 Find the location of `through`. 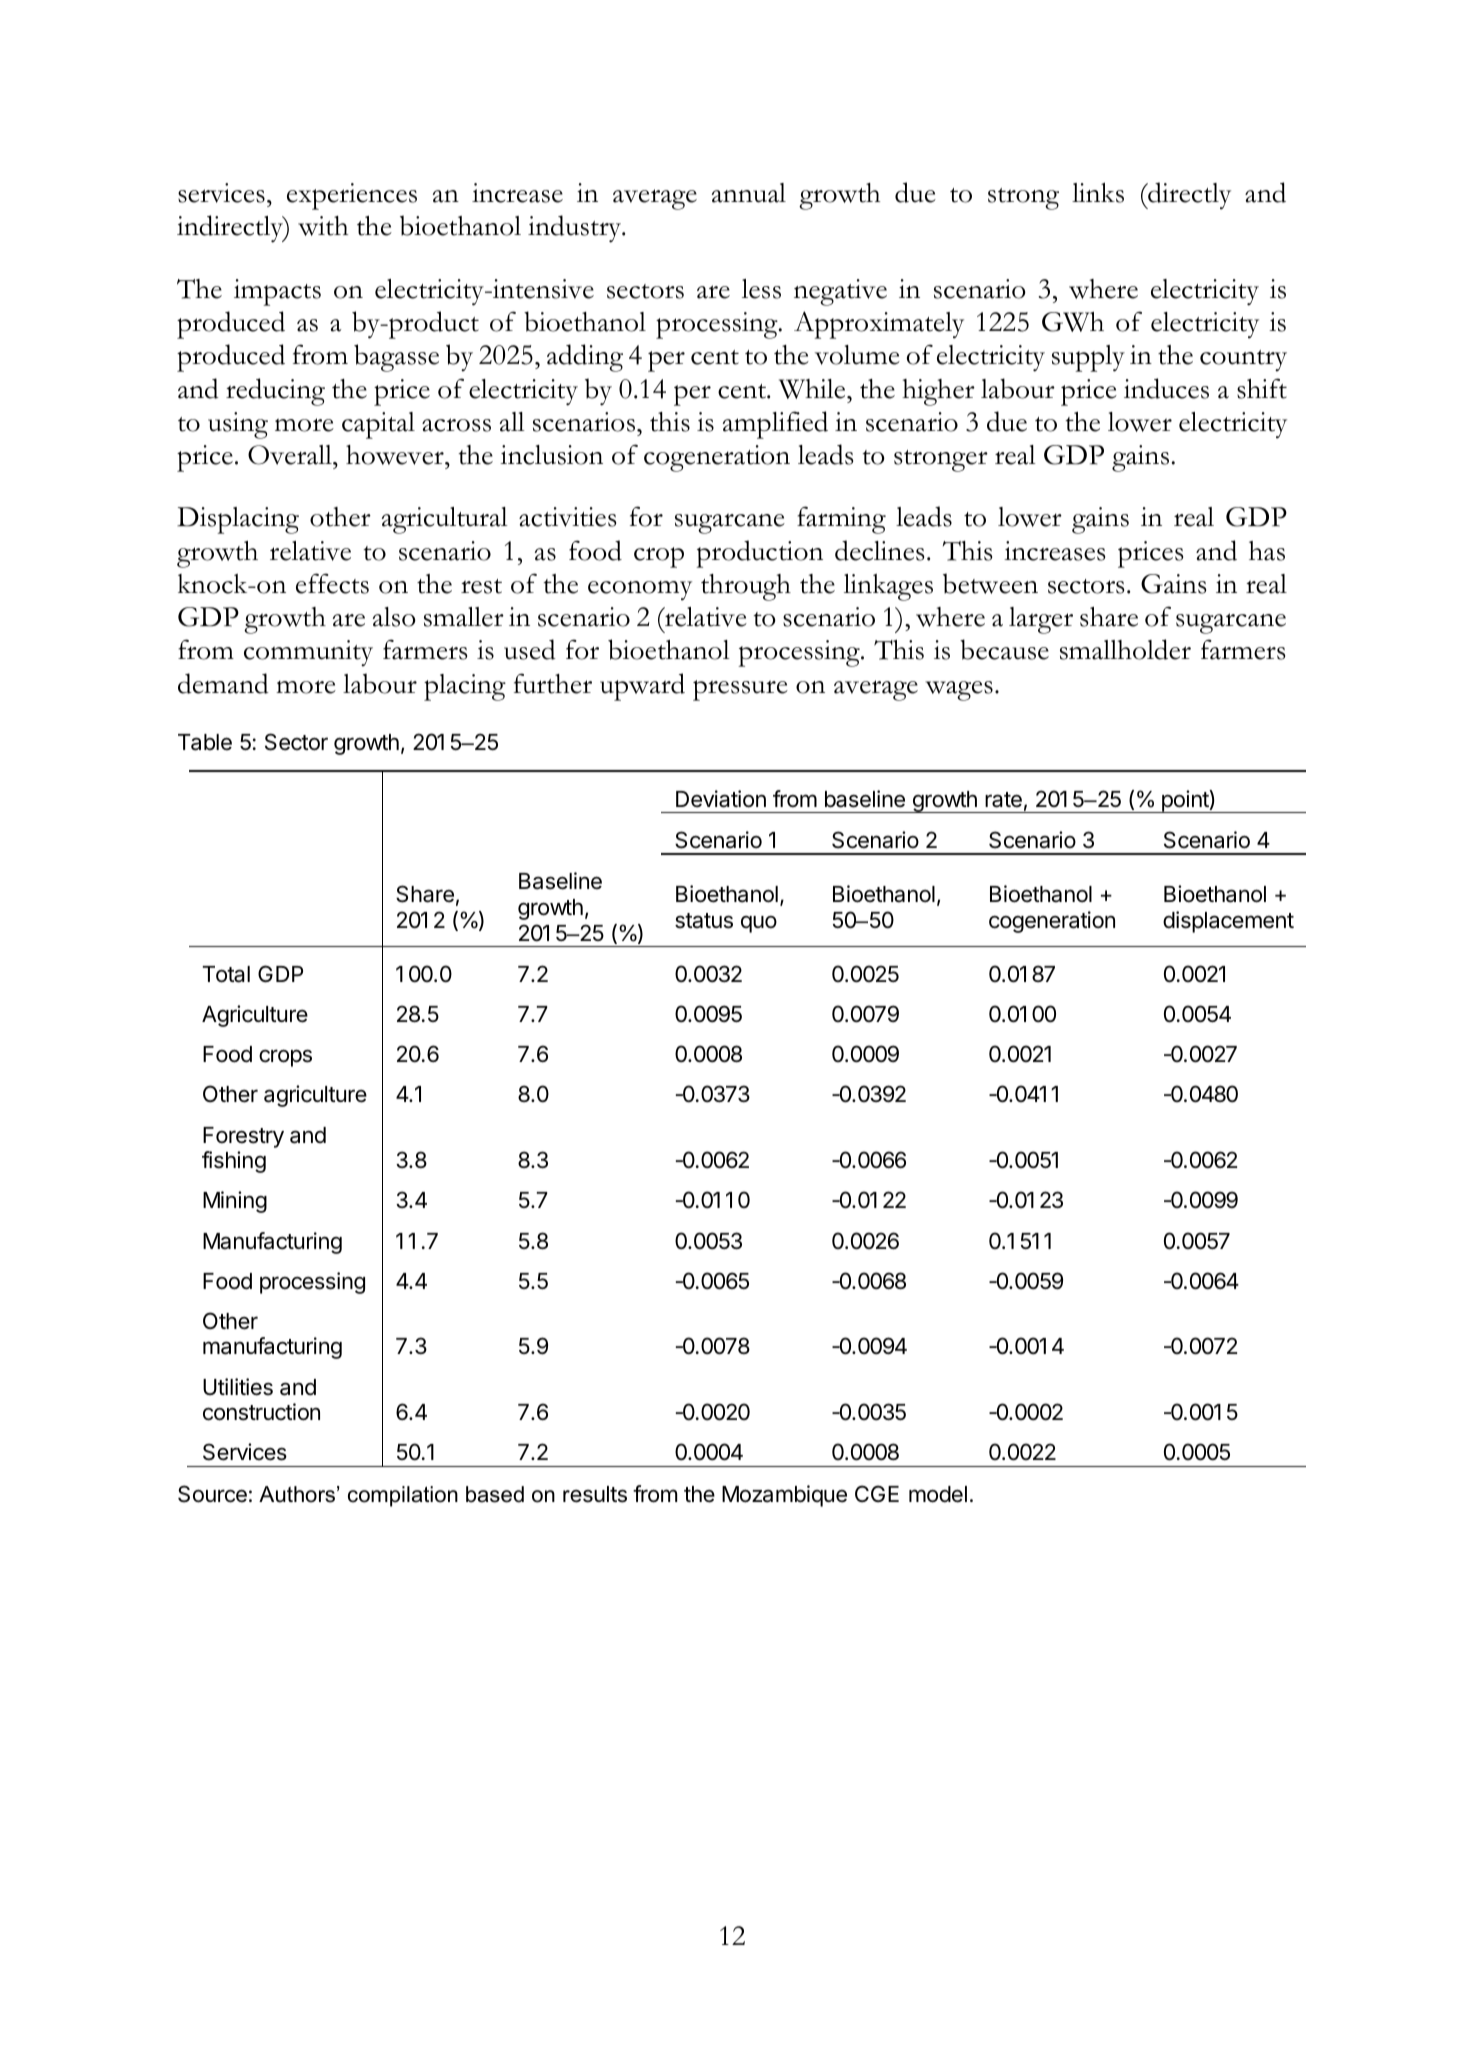

through is located at coordinates (746, 587).
